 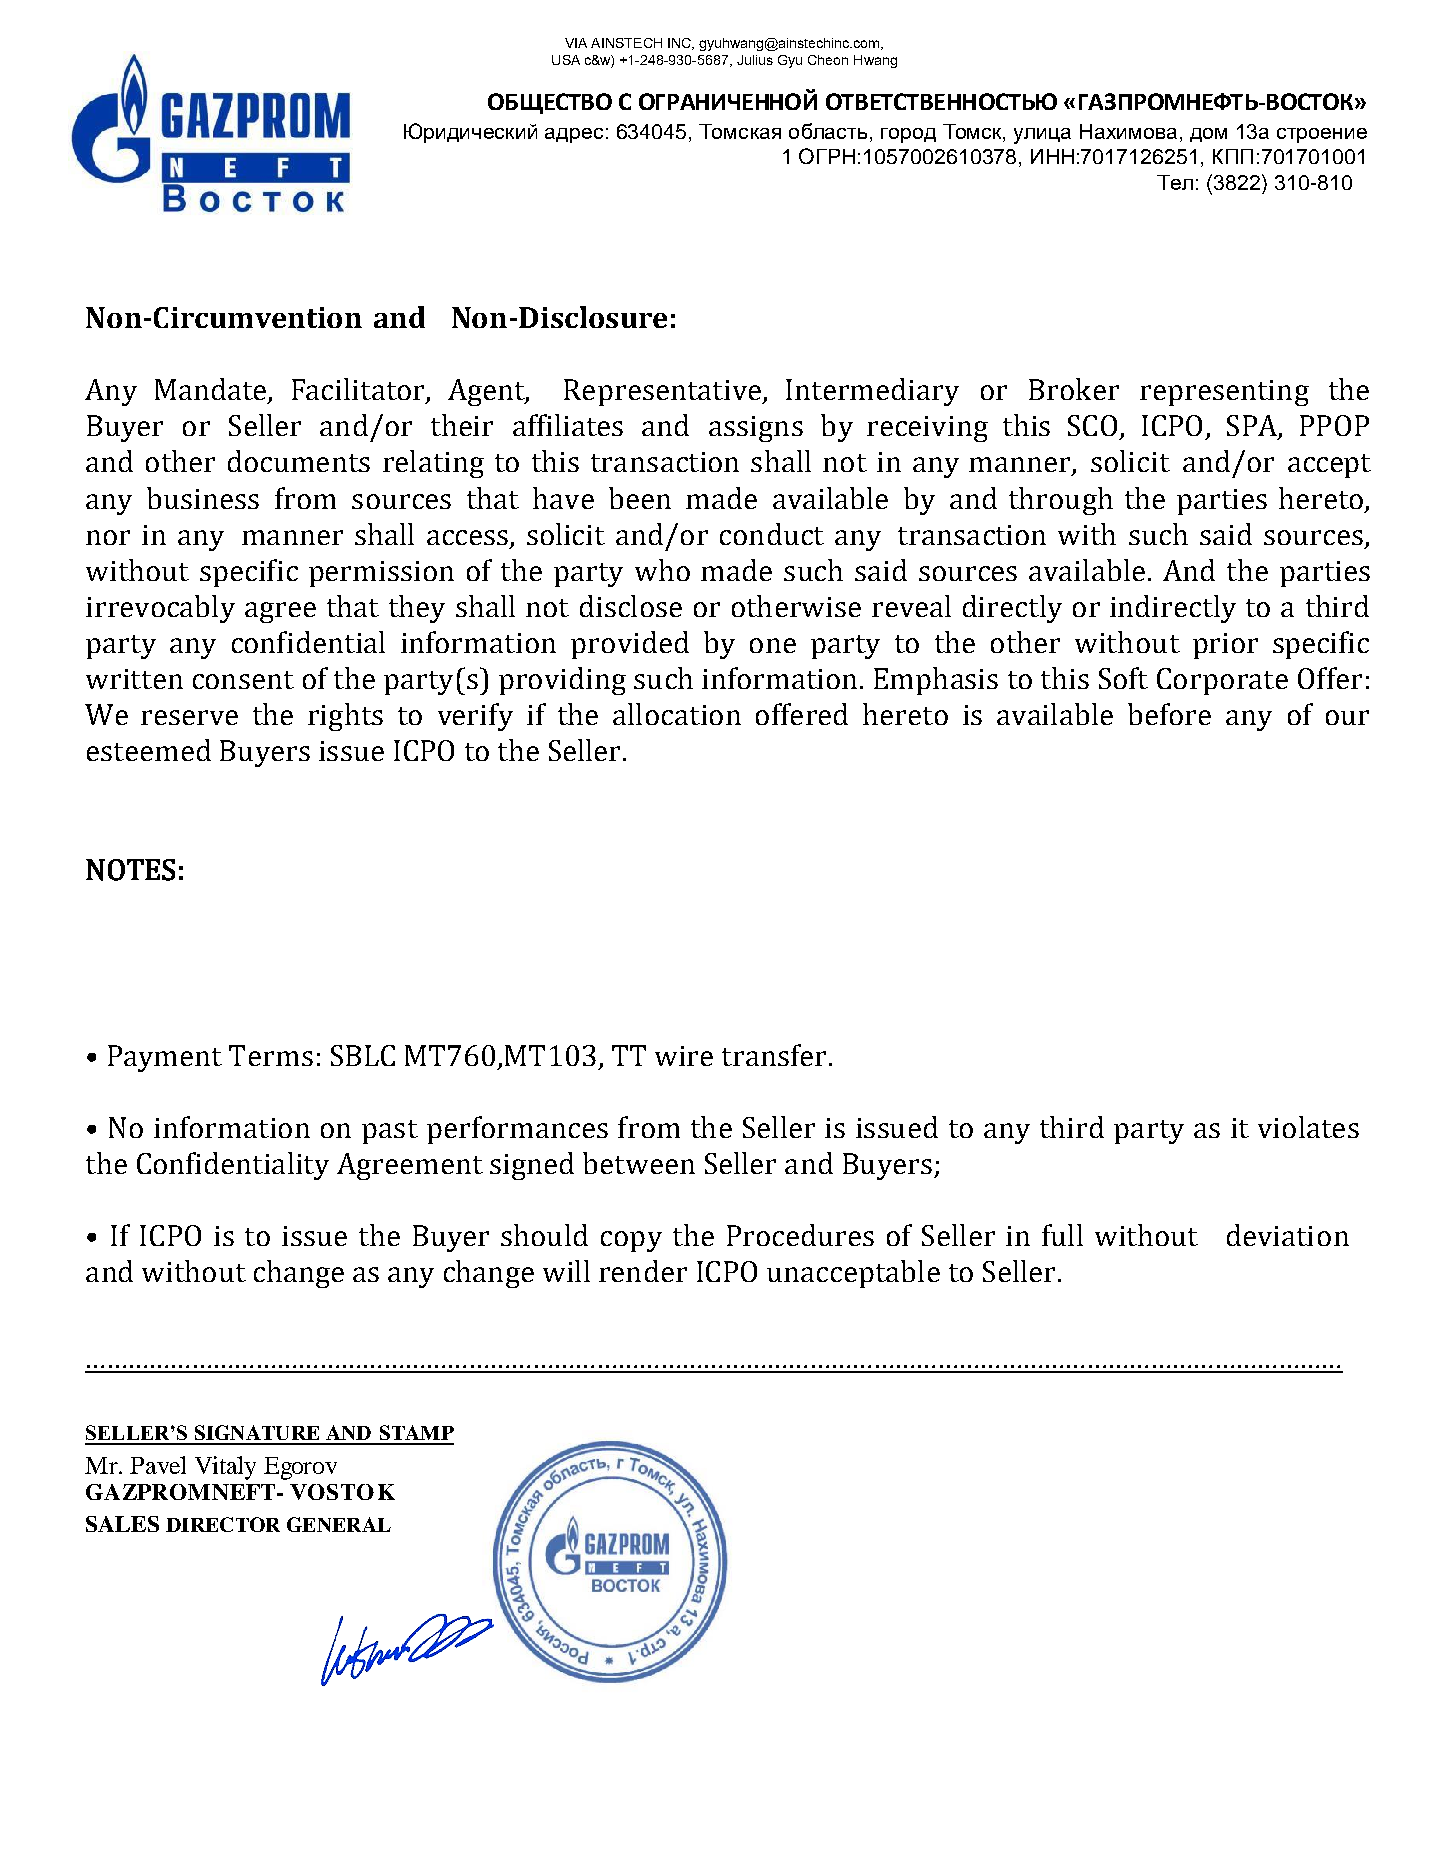 I want to click on full, so click(x=1062, y=1235).
